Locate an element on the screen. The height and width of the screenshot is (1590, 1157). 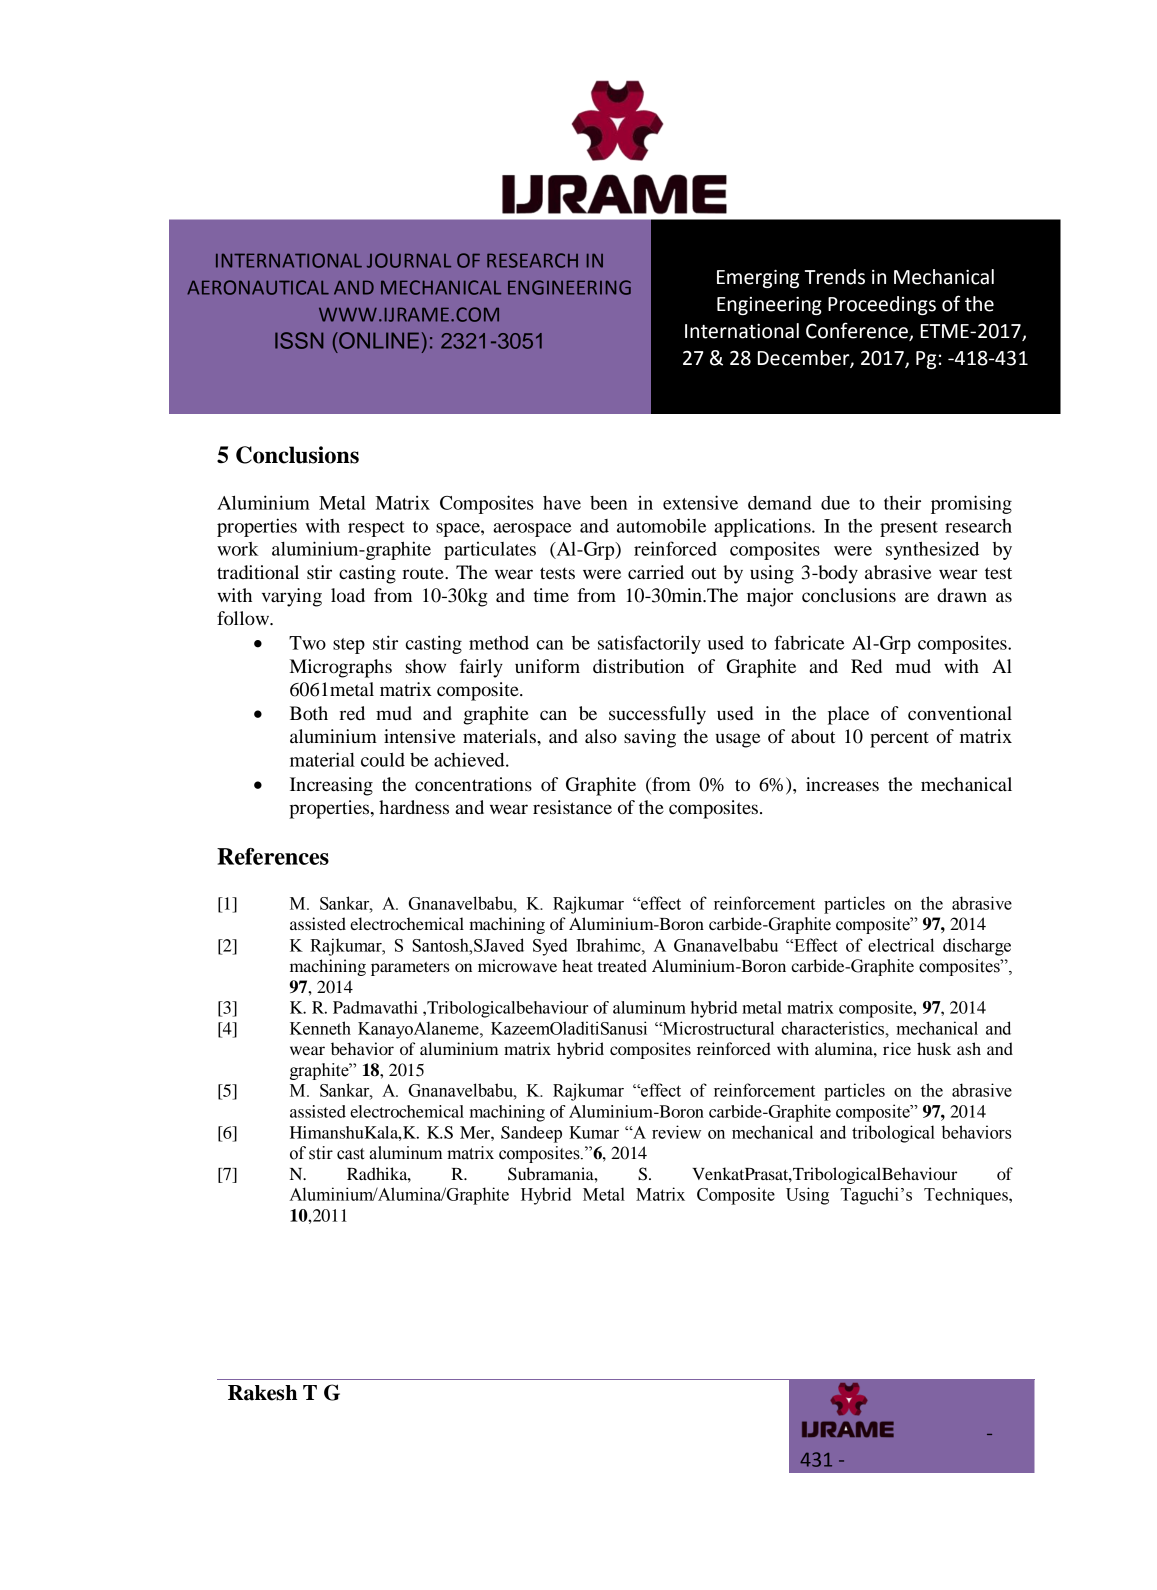
Proceedings is located at coordinates (882, 305).
